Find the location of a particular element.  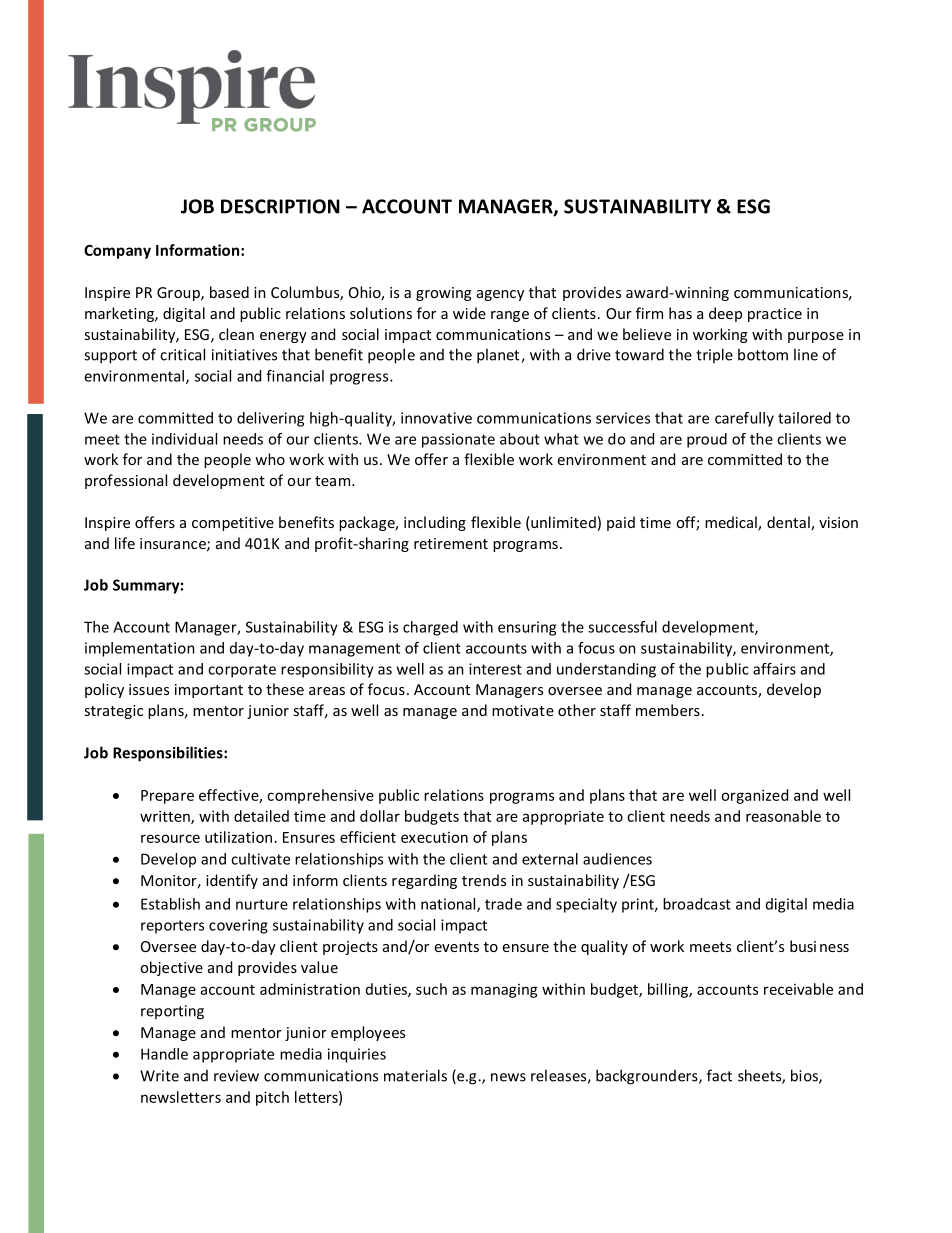

Company is located at coordinates (117, 252).
